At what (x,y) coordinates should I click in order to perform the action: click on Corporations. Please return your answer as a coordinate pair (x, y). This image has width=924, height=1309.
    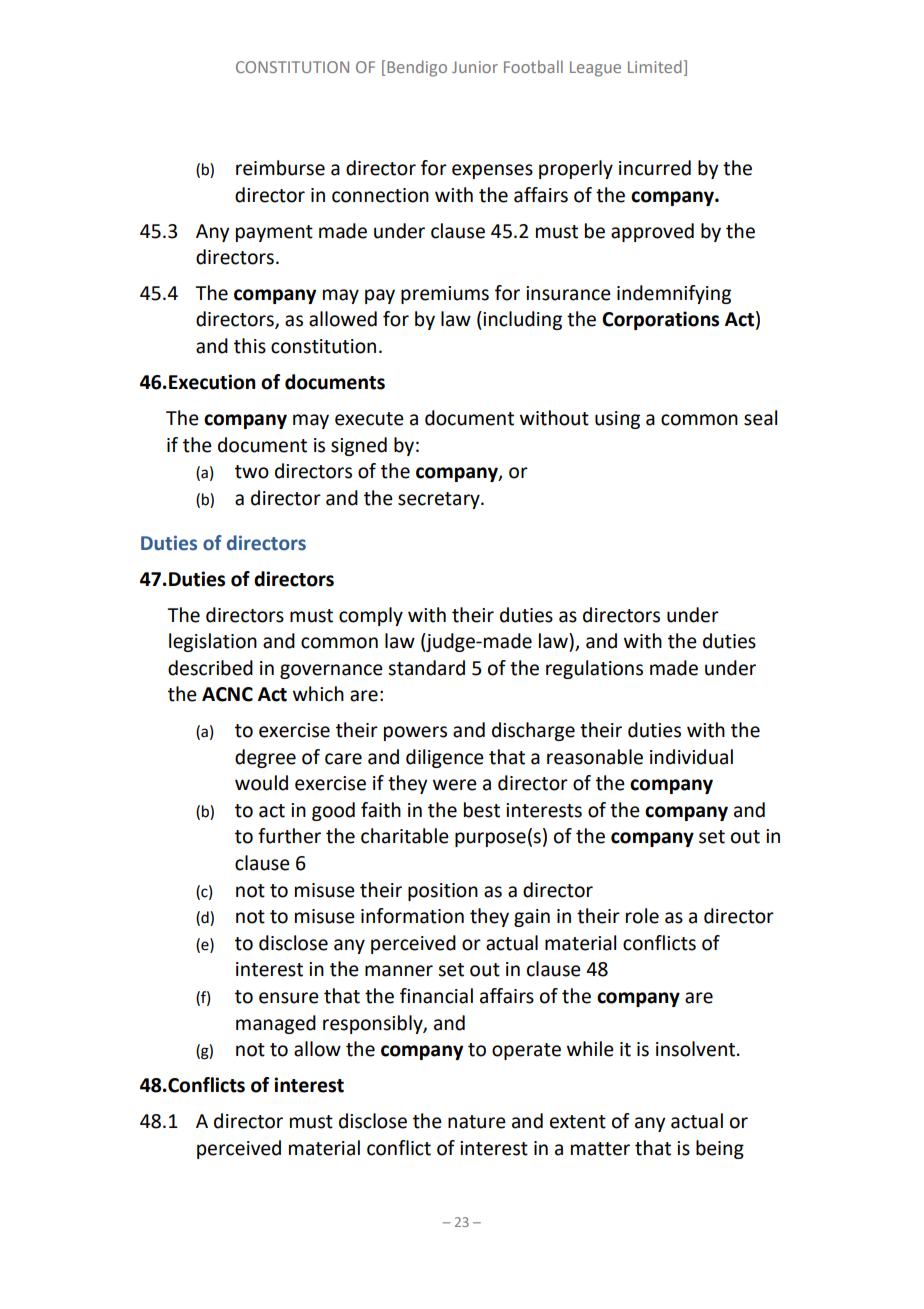
    Looking at the image, I should click on (660, 320).
